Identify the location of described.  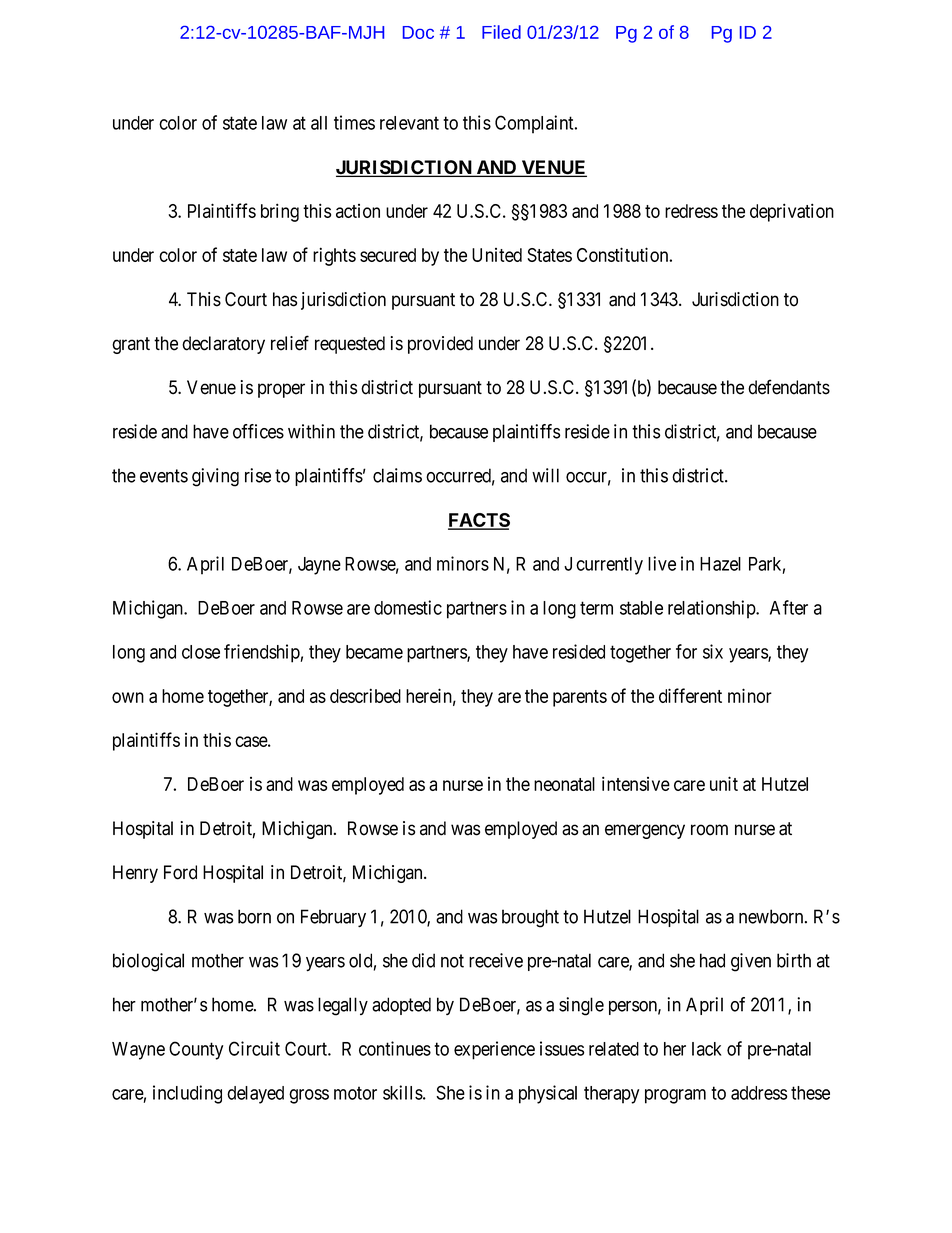
(365, 695).
